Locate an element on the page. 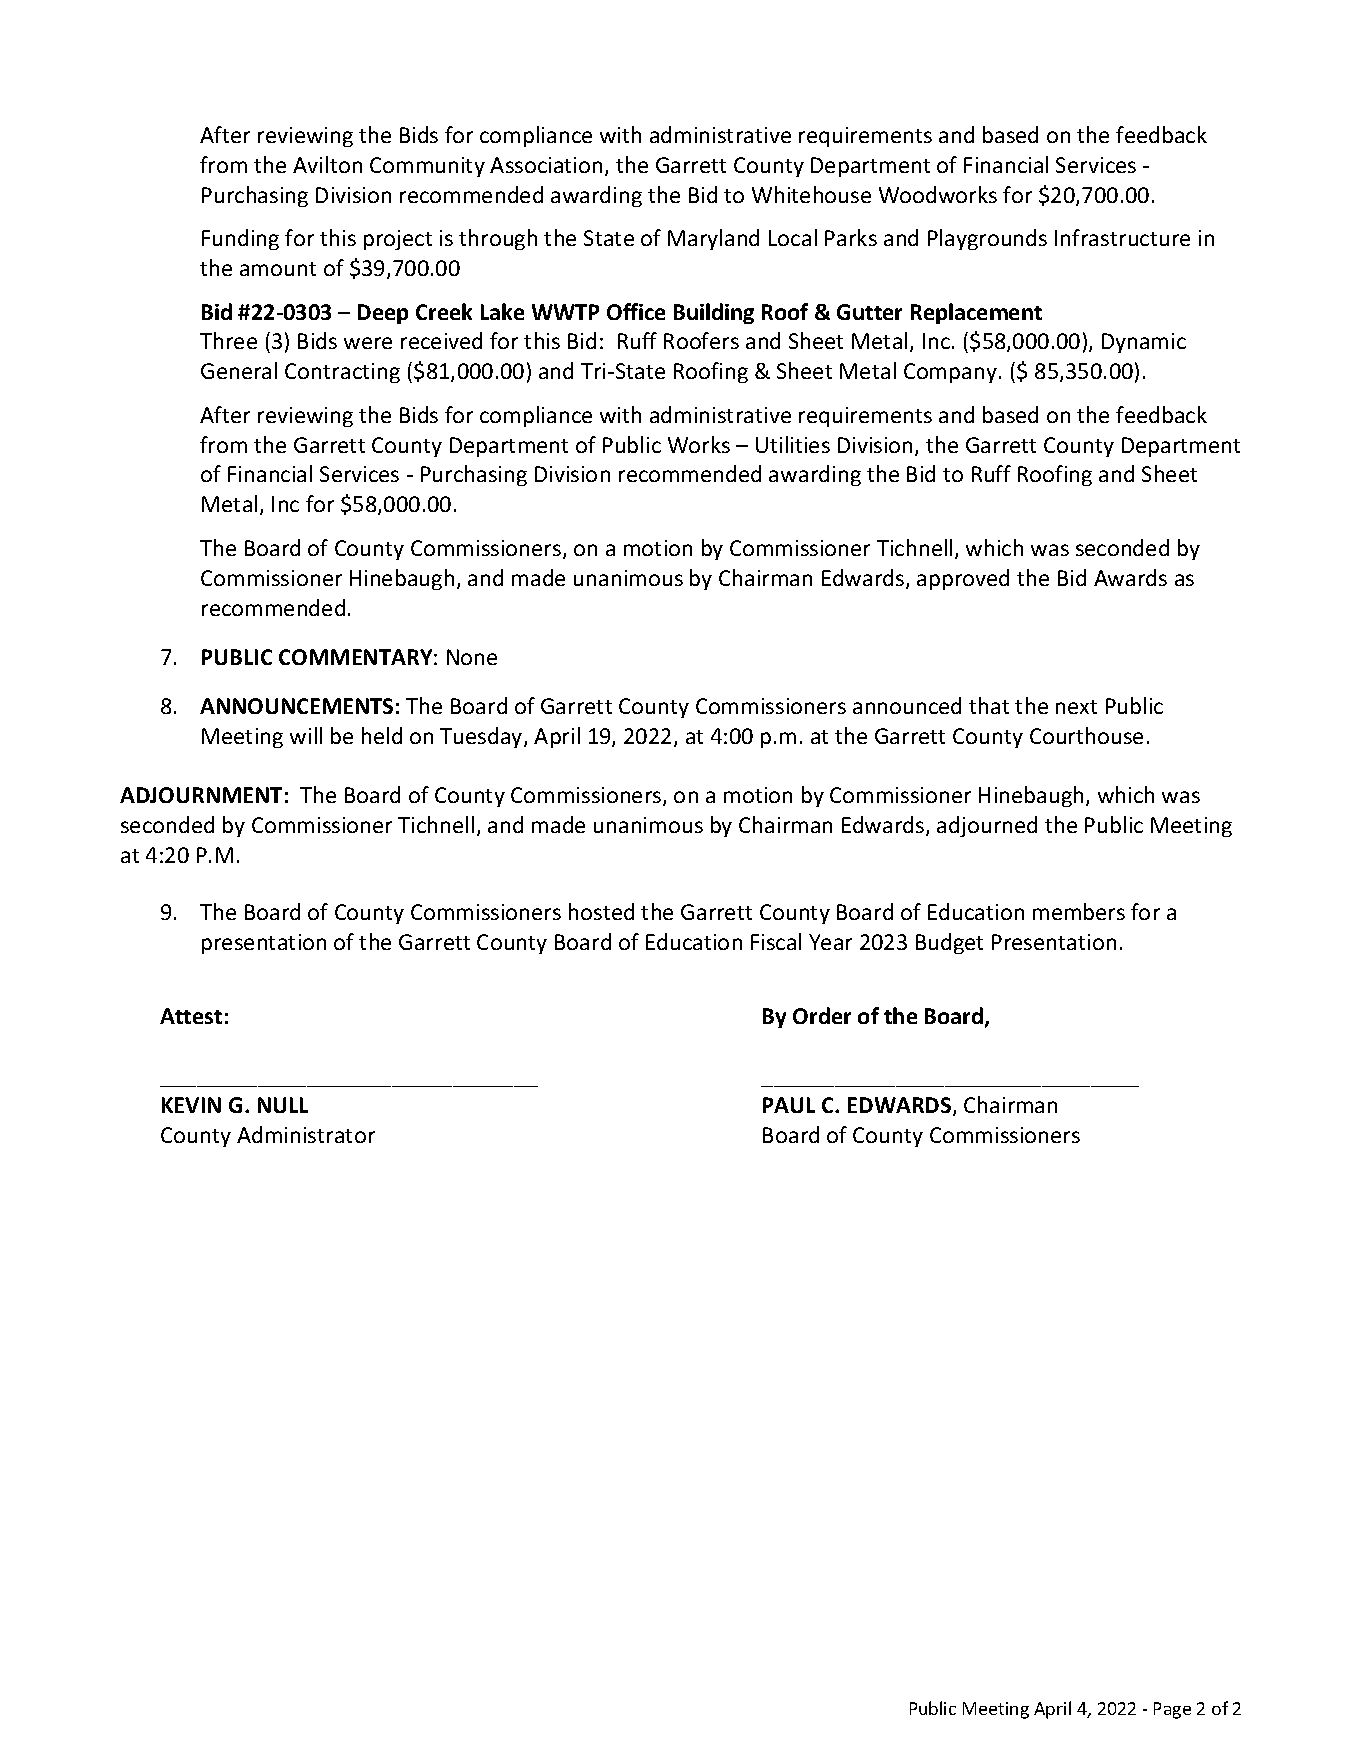 The width and height of the image is (1363, 1763). Tuesday is located at coordinates (482, 737).
